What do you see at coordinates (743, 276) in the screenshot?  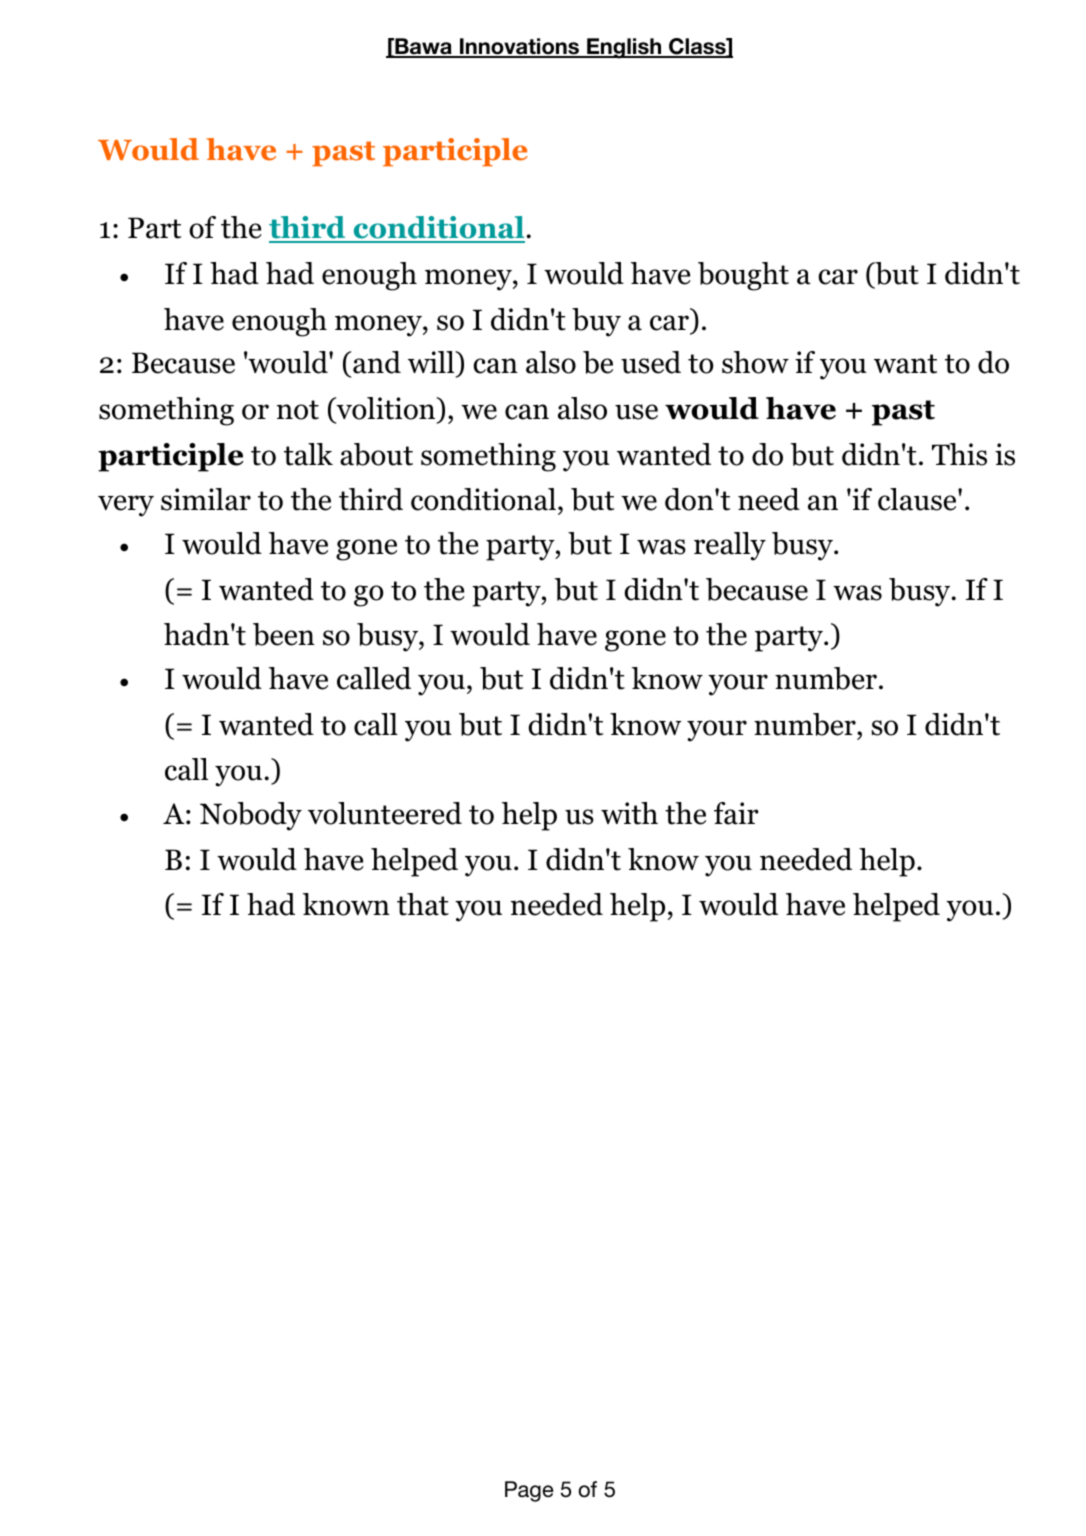 I see `bought` at bounding box center [743, 276].
